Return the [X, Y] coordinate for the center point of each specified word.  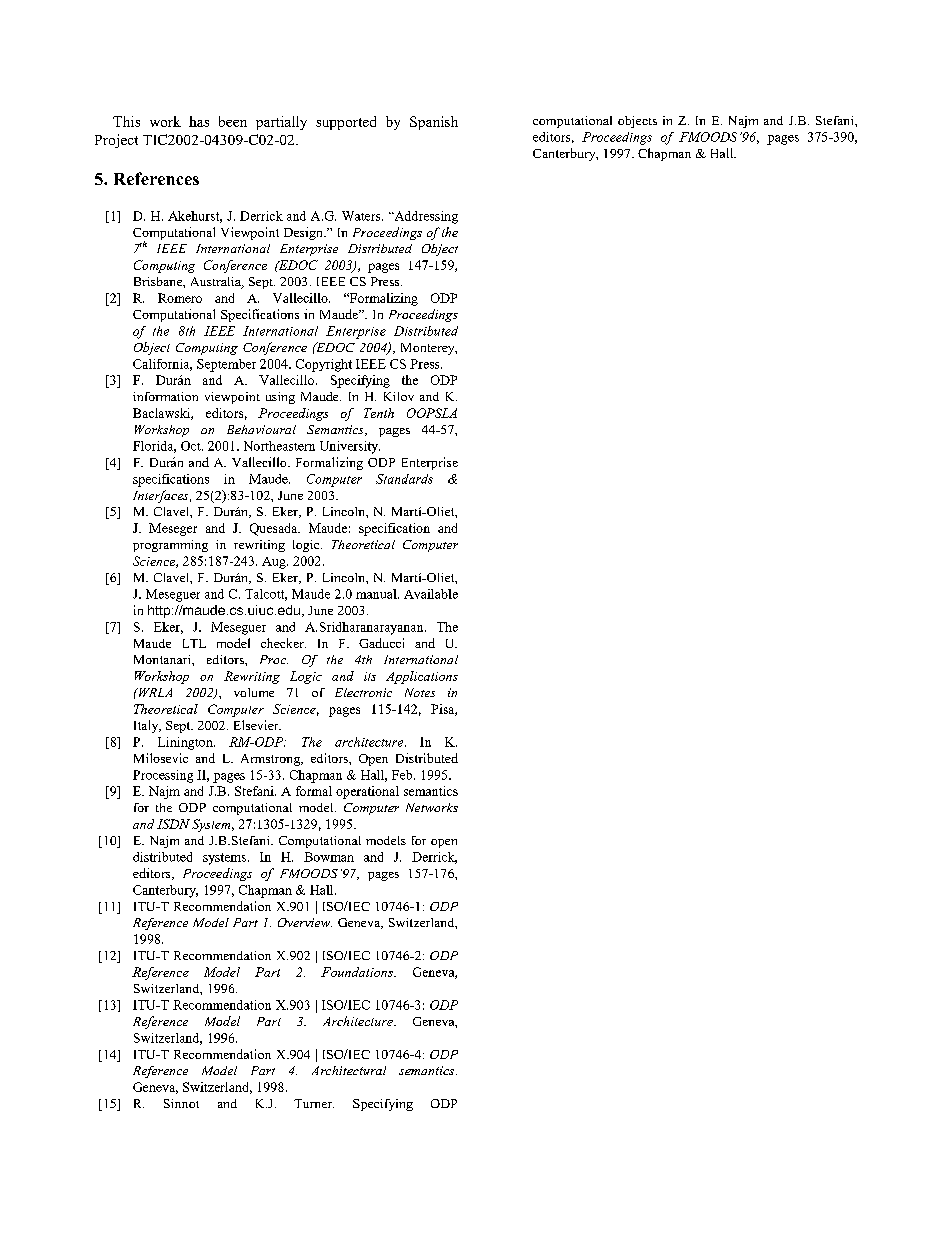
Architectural [349, 1070]
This [126, 121]
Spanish [434, 123]
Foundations [358, 972]
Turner [314, 1103]
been [233, 121]
